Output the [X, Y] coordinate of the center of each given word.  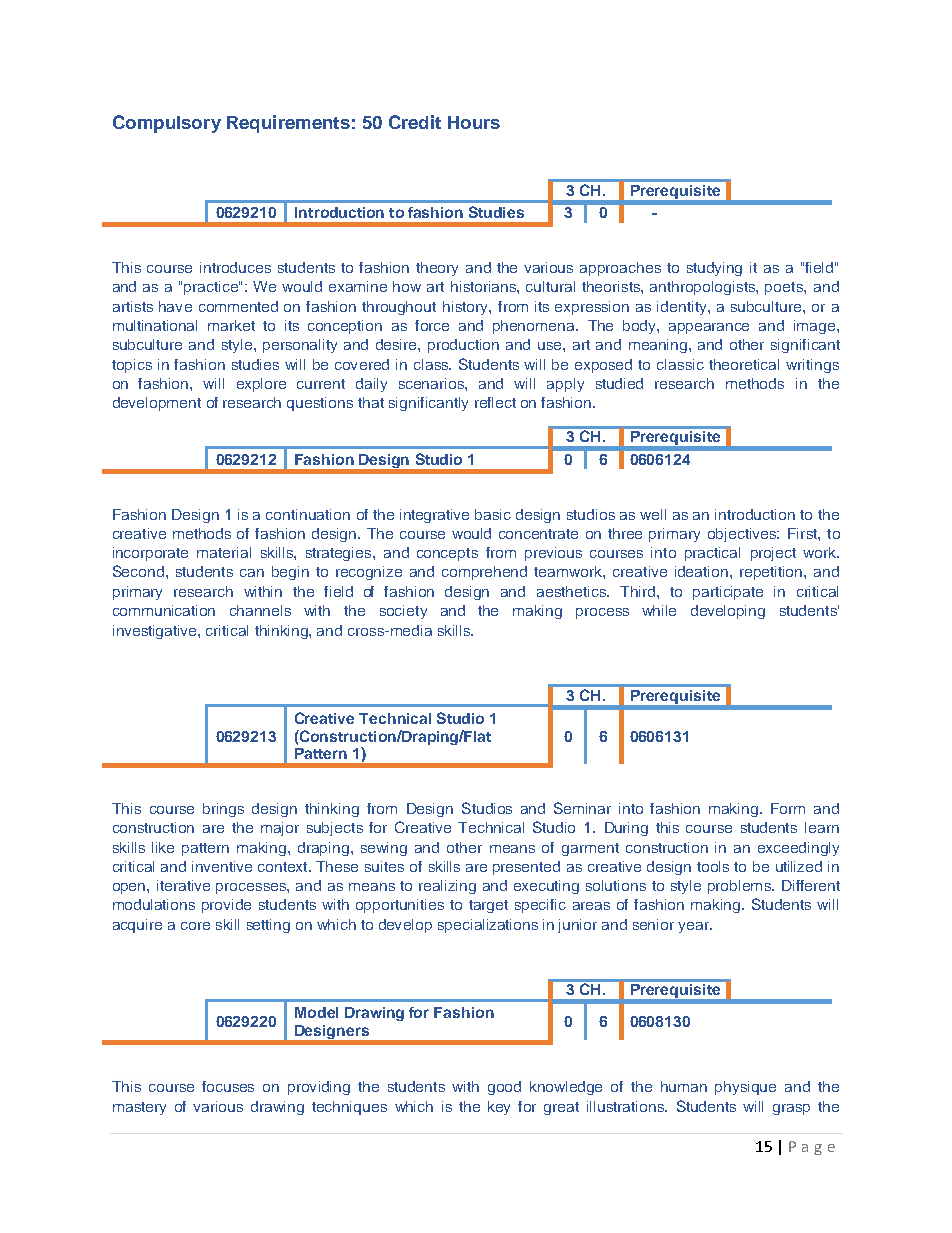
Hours [474, 122]
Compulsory [167, 124]
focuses [228, 1086]
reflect [495, 402]
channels [260, 610]
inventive [222, 866]
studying [714, 269]
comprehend [484, 573]
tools [713, 866]
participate [728, 593]
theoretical [744, 364]
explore [261, 385]
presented [526, 868]
